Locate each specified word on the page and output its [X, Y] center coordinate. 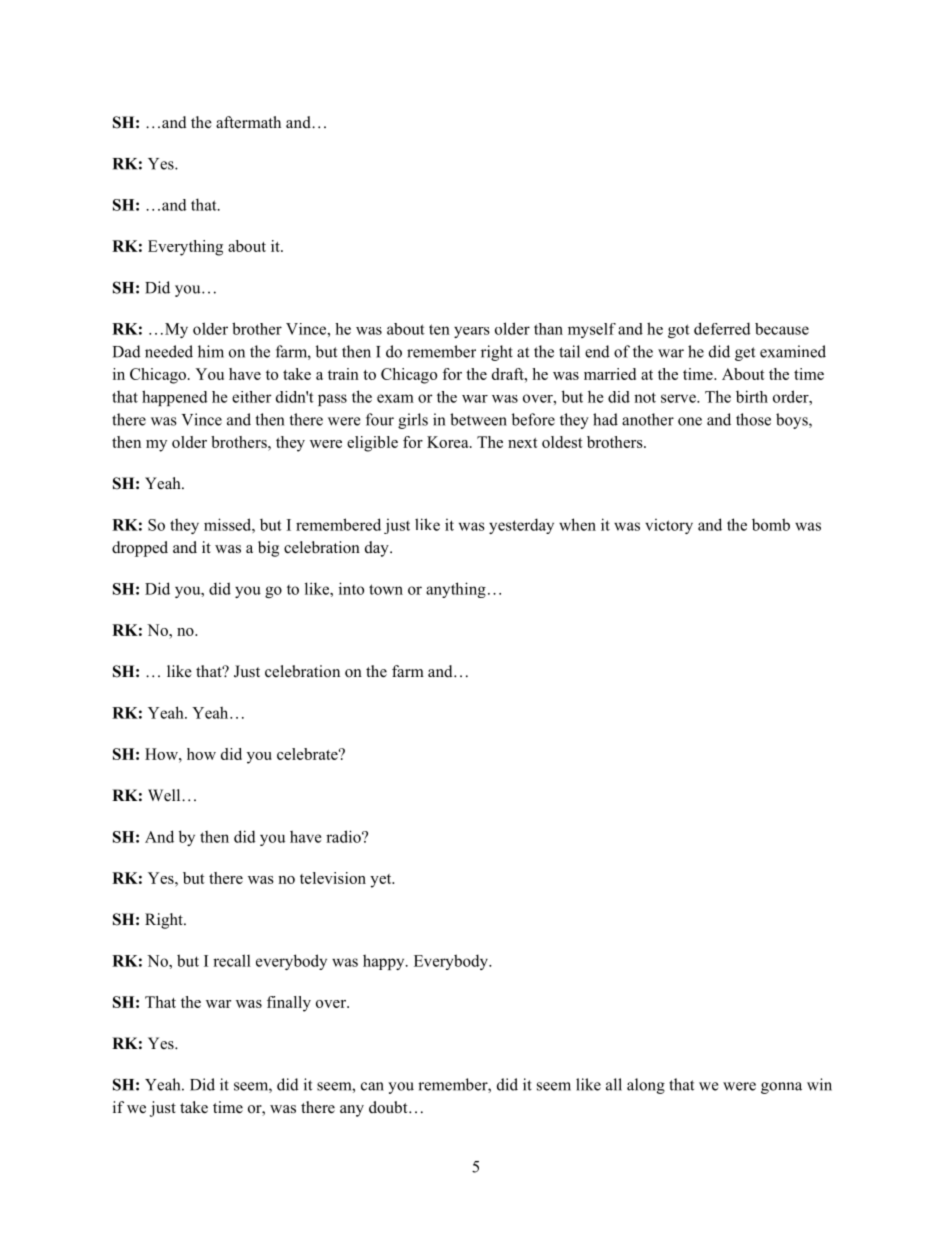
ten [439, 329]
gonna [781, 1088]
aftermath [248, 122]
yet [382, 881]
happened [175, 398]
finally [289, 1004]
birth [752, 396]
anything [456, 590]
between [478, 419]
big [268, 549]
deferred [722, 328]
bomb [771, 524]
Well [165, 795]
